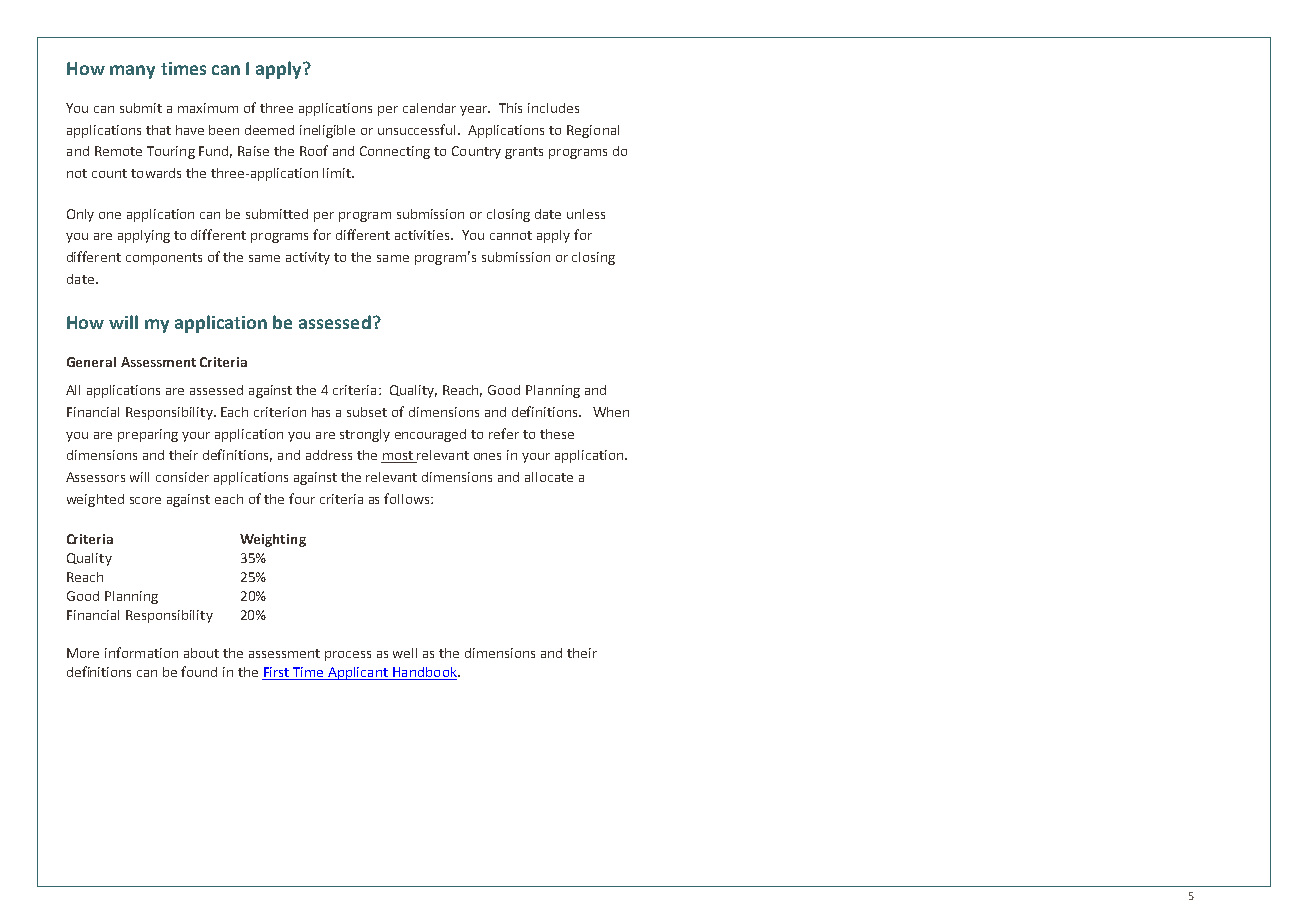 The image size is (1308, 924). I want to click on ineligible, so click(327, 131).
